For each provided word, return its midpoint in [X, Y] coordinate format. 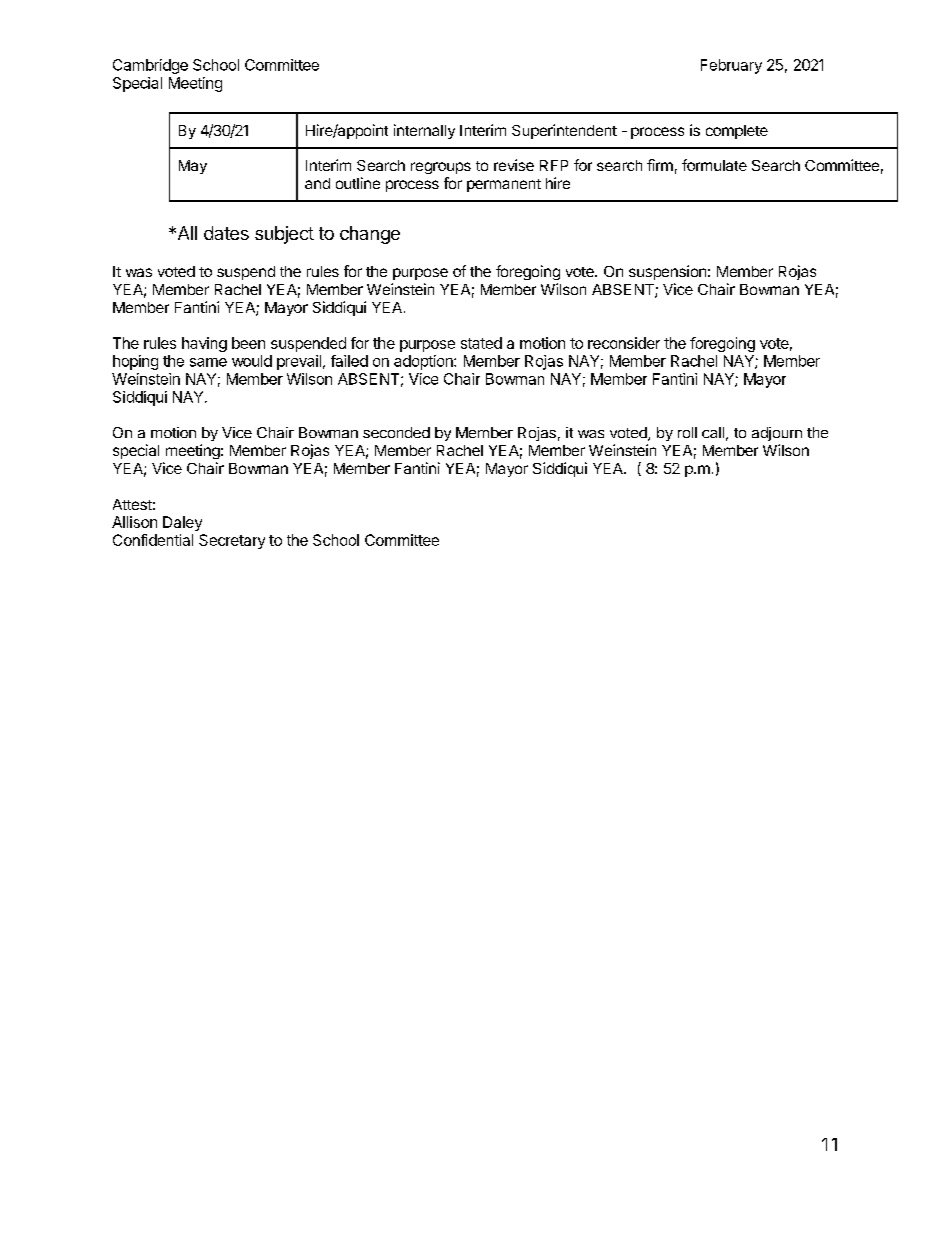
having [204, 344]
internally [424, 131]
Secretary [232, 541]
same [208, 362]
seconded [396, 432]
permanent [504, 185]
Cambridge [150, 66]
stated [481, 343]
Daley [182, 523]
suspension [667, 272]
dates [226, 233]
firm [660, 165]
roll [687, 432]
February [731, 66]
